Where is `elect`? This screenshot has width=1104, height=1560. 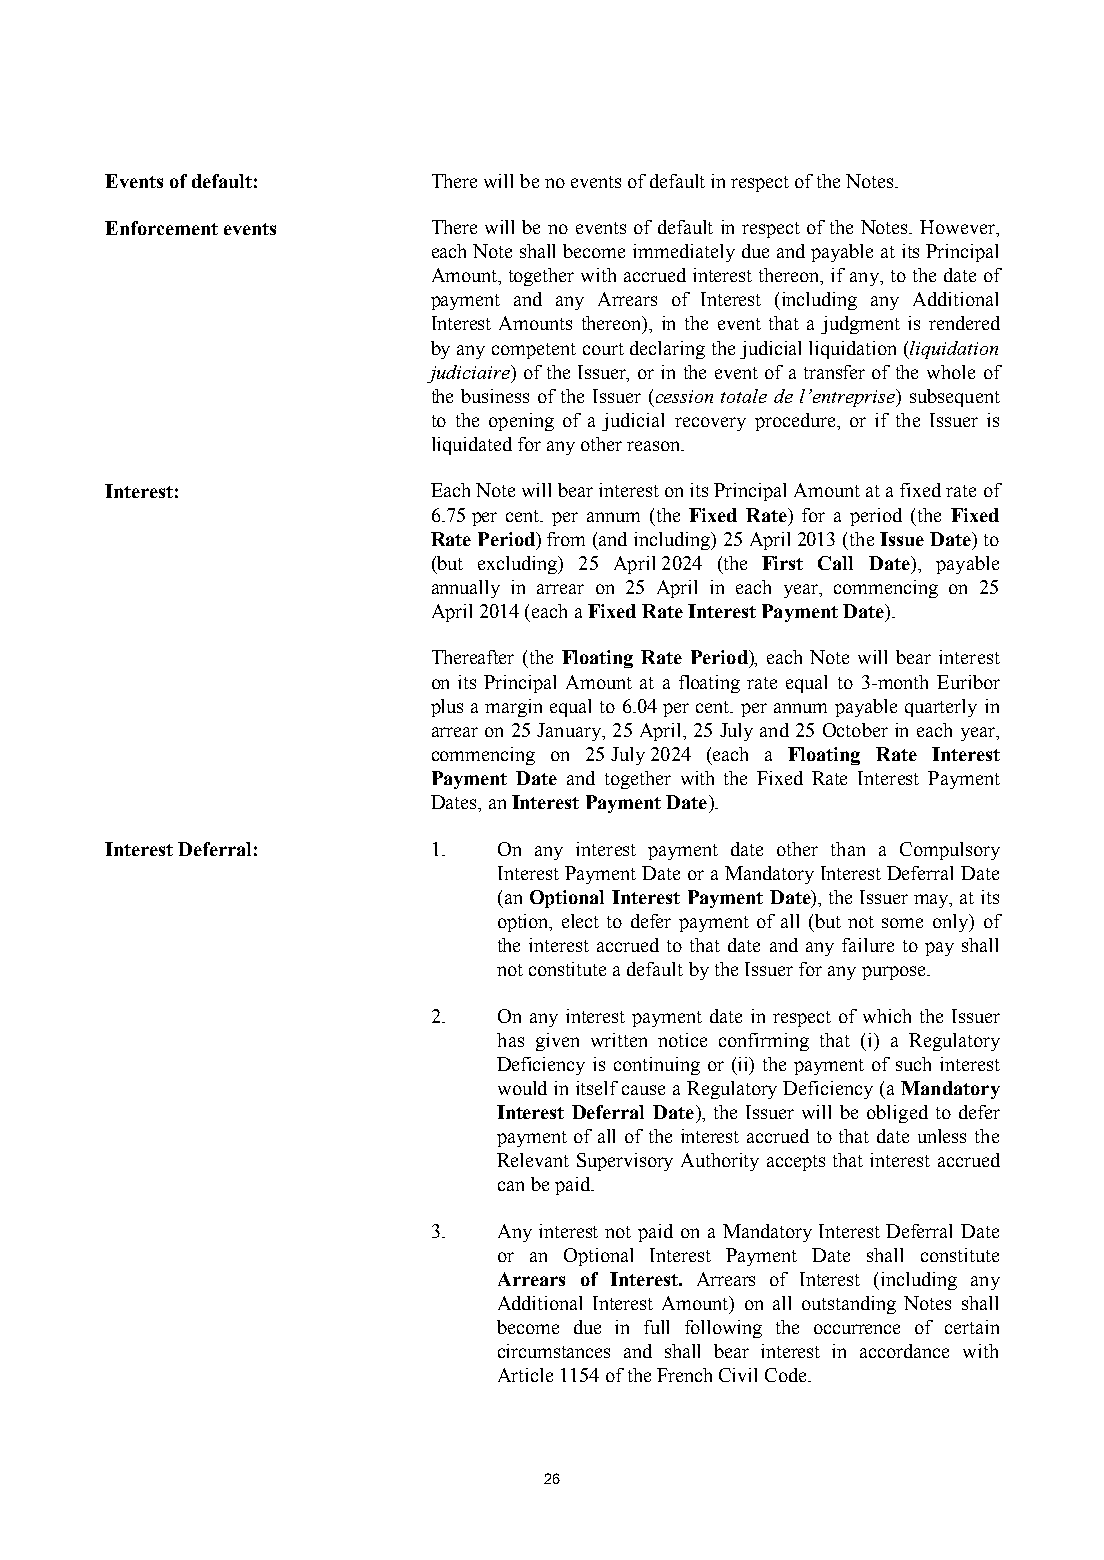
elect is located at coordinates (580, 921).
